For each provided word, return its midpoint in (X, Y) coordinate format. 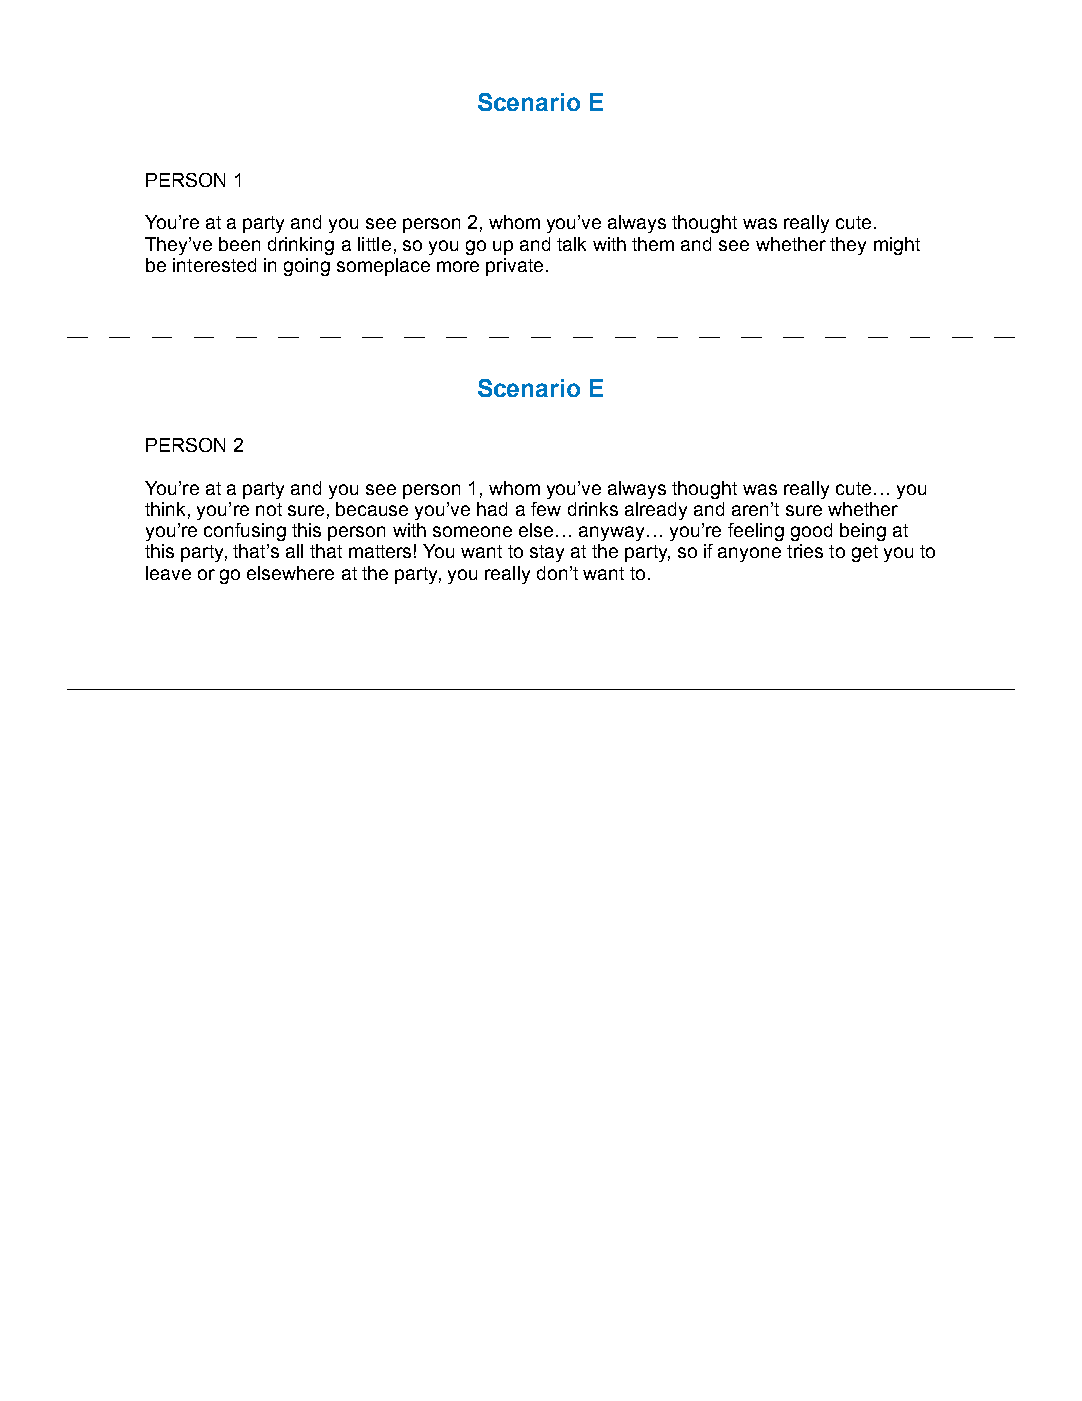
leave (168, 573)
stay (547, 553)
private (514, 267)
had (492, 509)
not (269, 509)
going (307, 267)
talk (571, 244)
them (653, 244)
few (546, 509)
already (656, 511)
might (897, 246)
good (811, 532)
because (372, 509)
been (239, 244)
